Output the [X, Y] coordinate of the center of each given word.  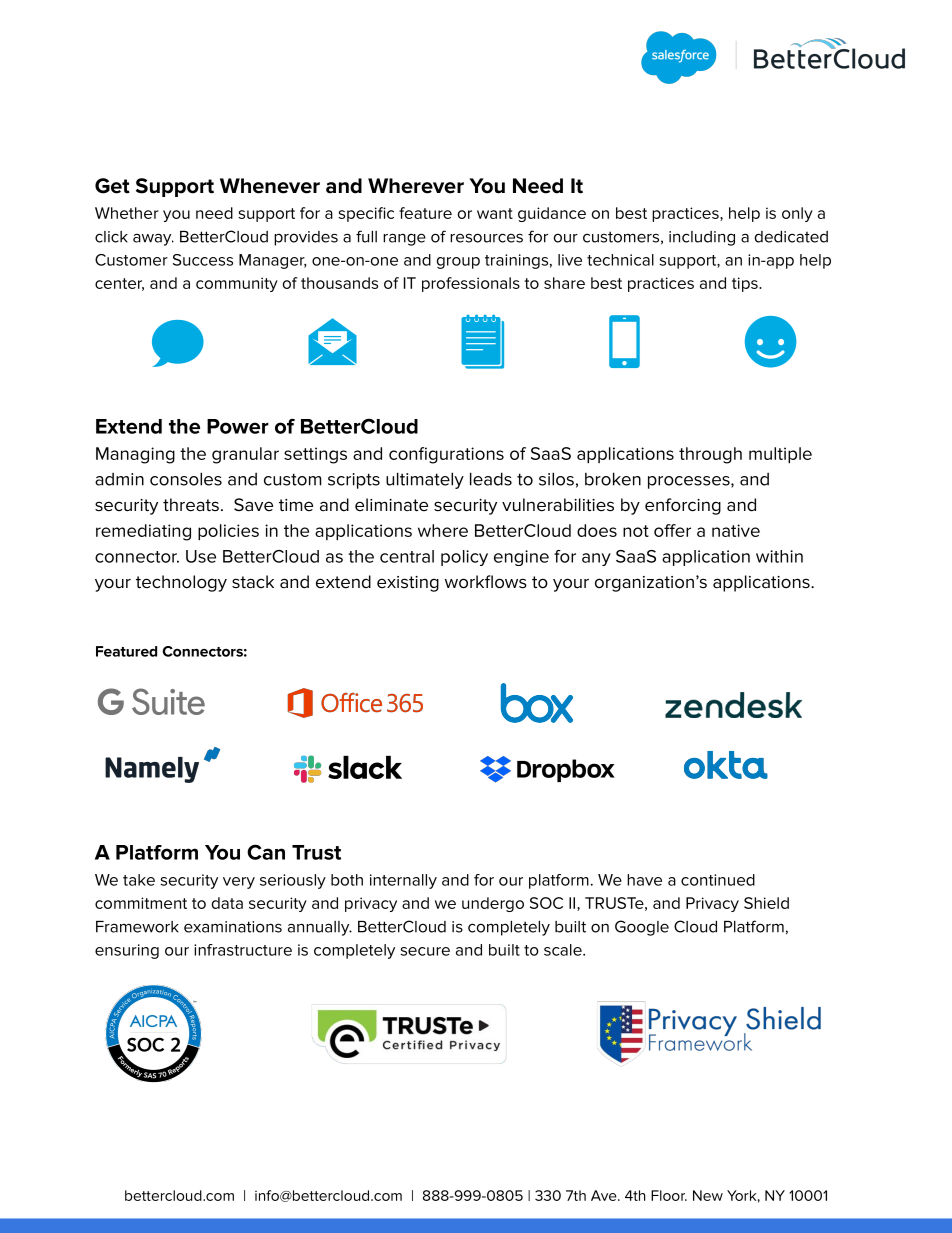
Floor [669, 1195]
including [702, 238]
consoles [186, 479]
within [779, 556]
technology [181, 583]
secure [425, 951]
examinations [233, 927]
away [153, 239]
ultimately [425, 480]
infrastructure [243, 950]
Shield [766, 903]
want [495, 213]
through [710, 455]
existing [408, 584]
